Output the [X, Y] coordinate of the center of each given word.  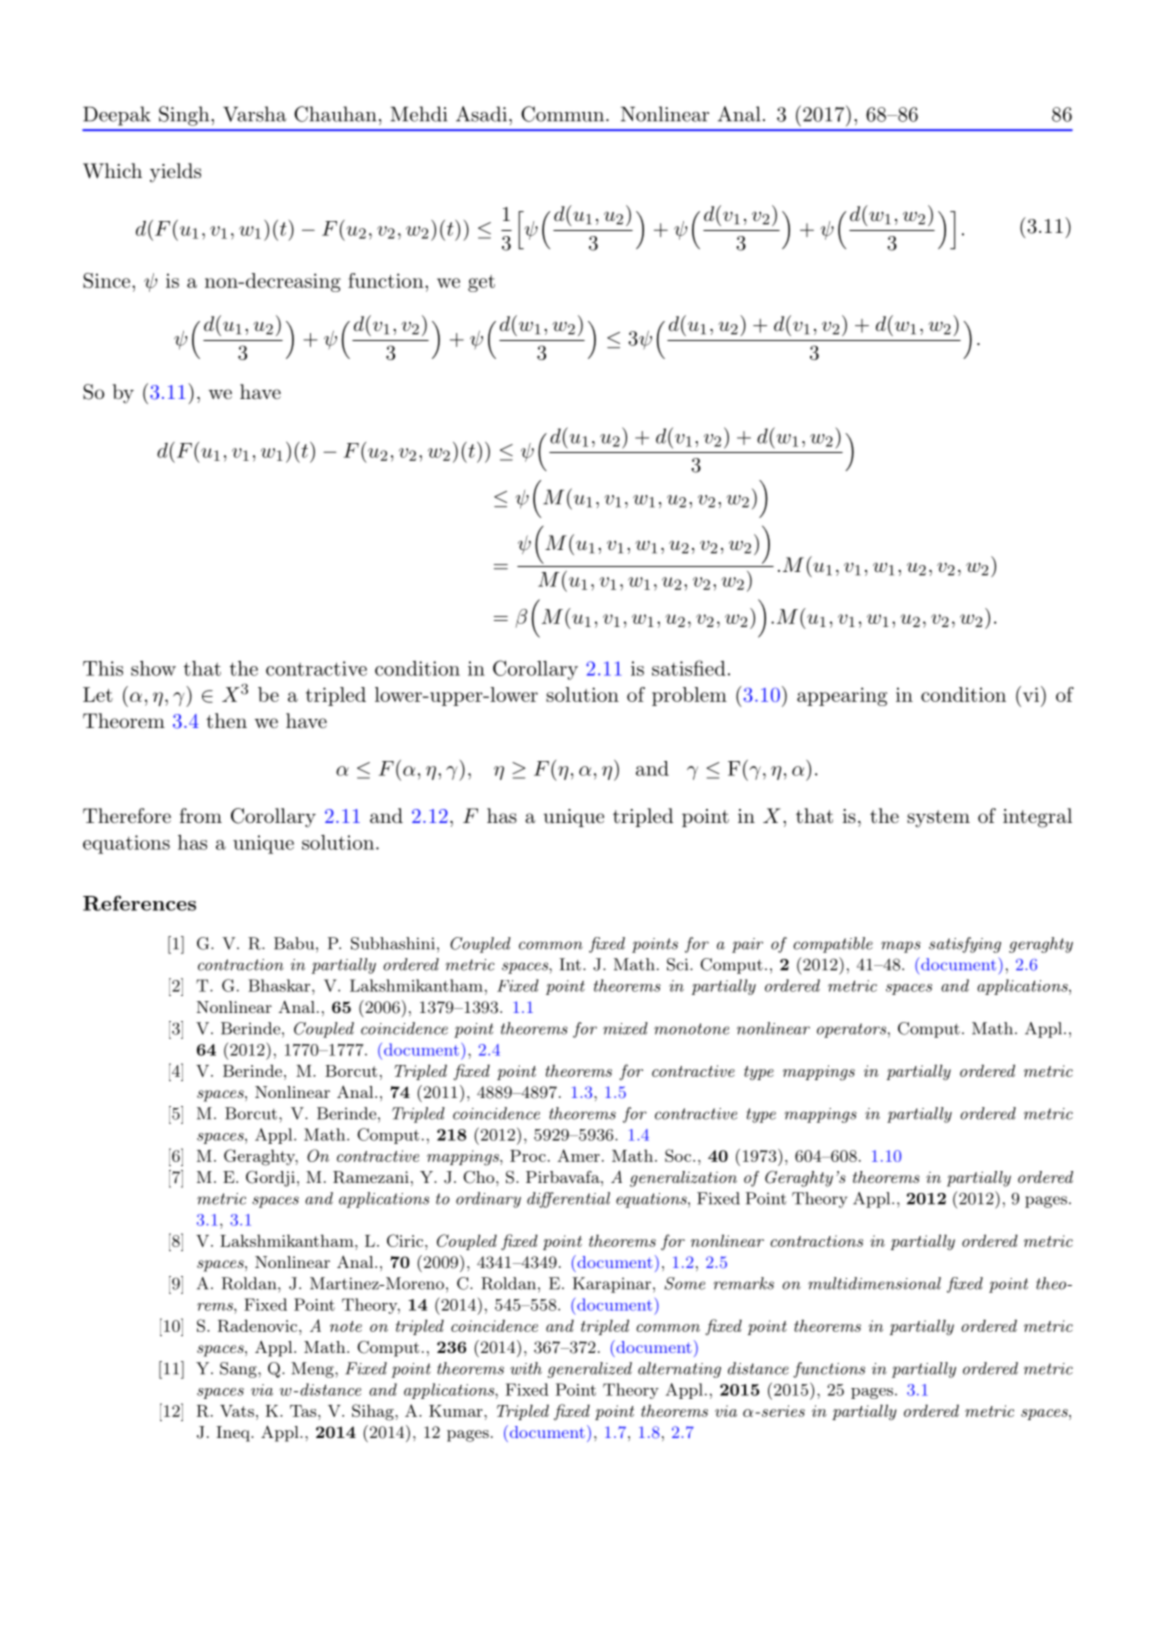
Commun [562, 114]
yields [175, 173]
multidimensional [874, 1283]
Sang [239, 1370]
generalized [590, 1370]
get [481, 283]
